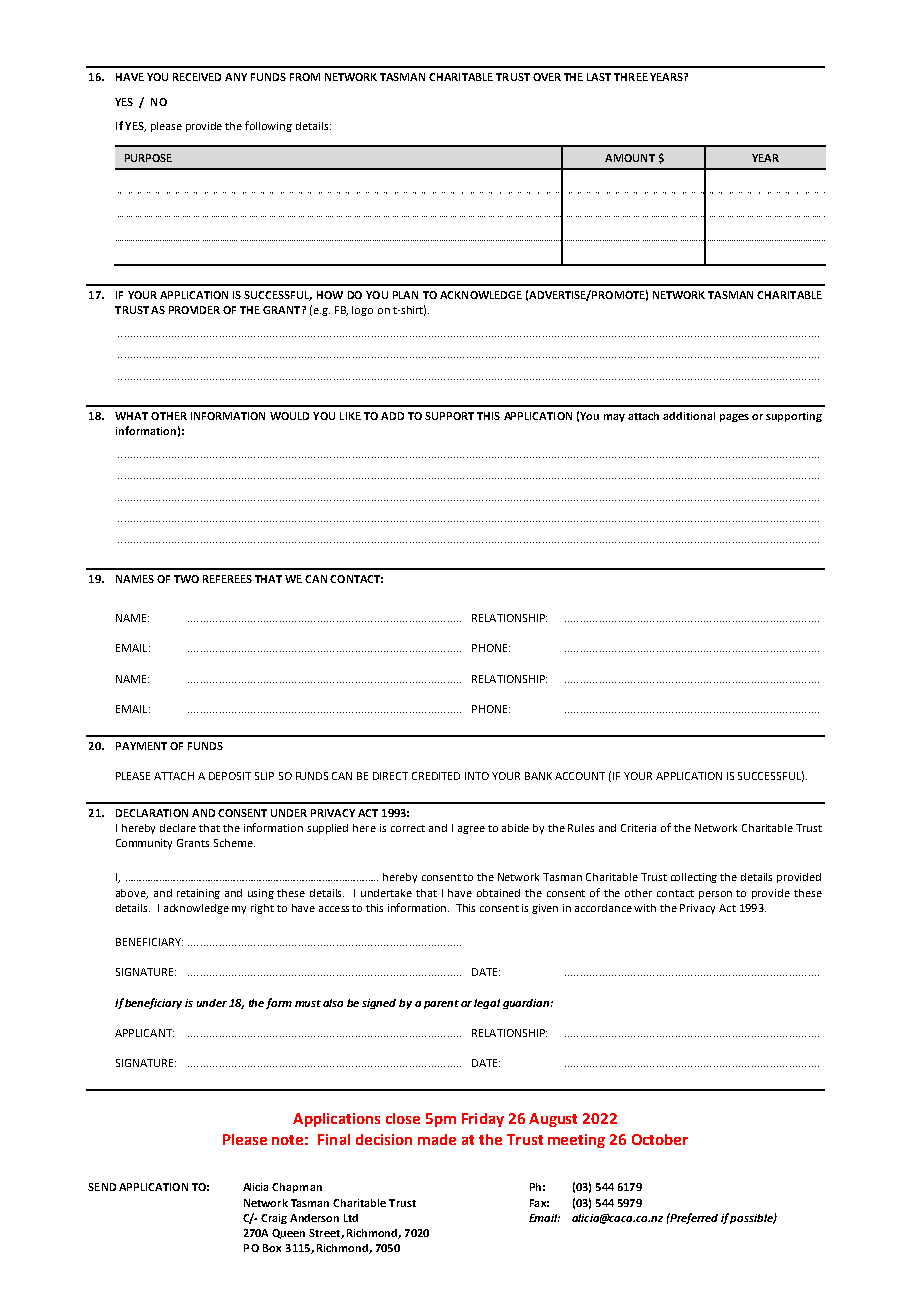 This page has width=924, height=1308. What do you see at coordinates (638, 828) in the page?
I see `Criteria` at bounding box center [638, 828].
